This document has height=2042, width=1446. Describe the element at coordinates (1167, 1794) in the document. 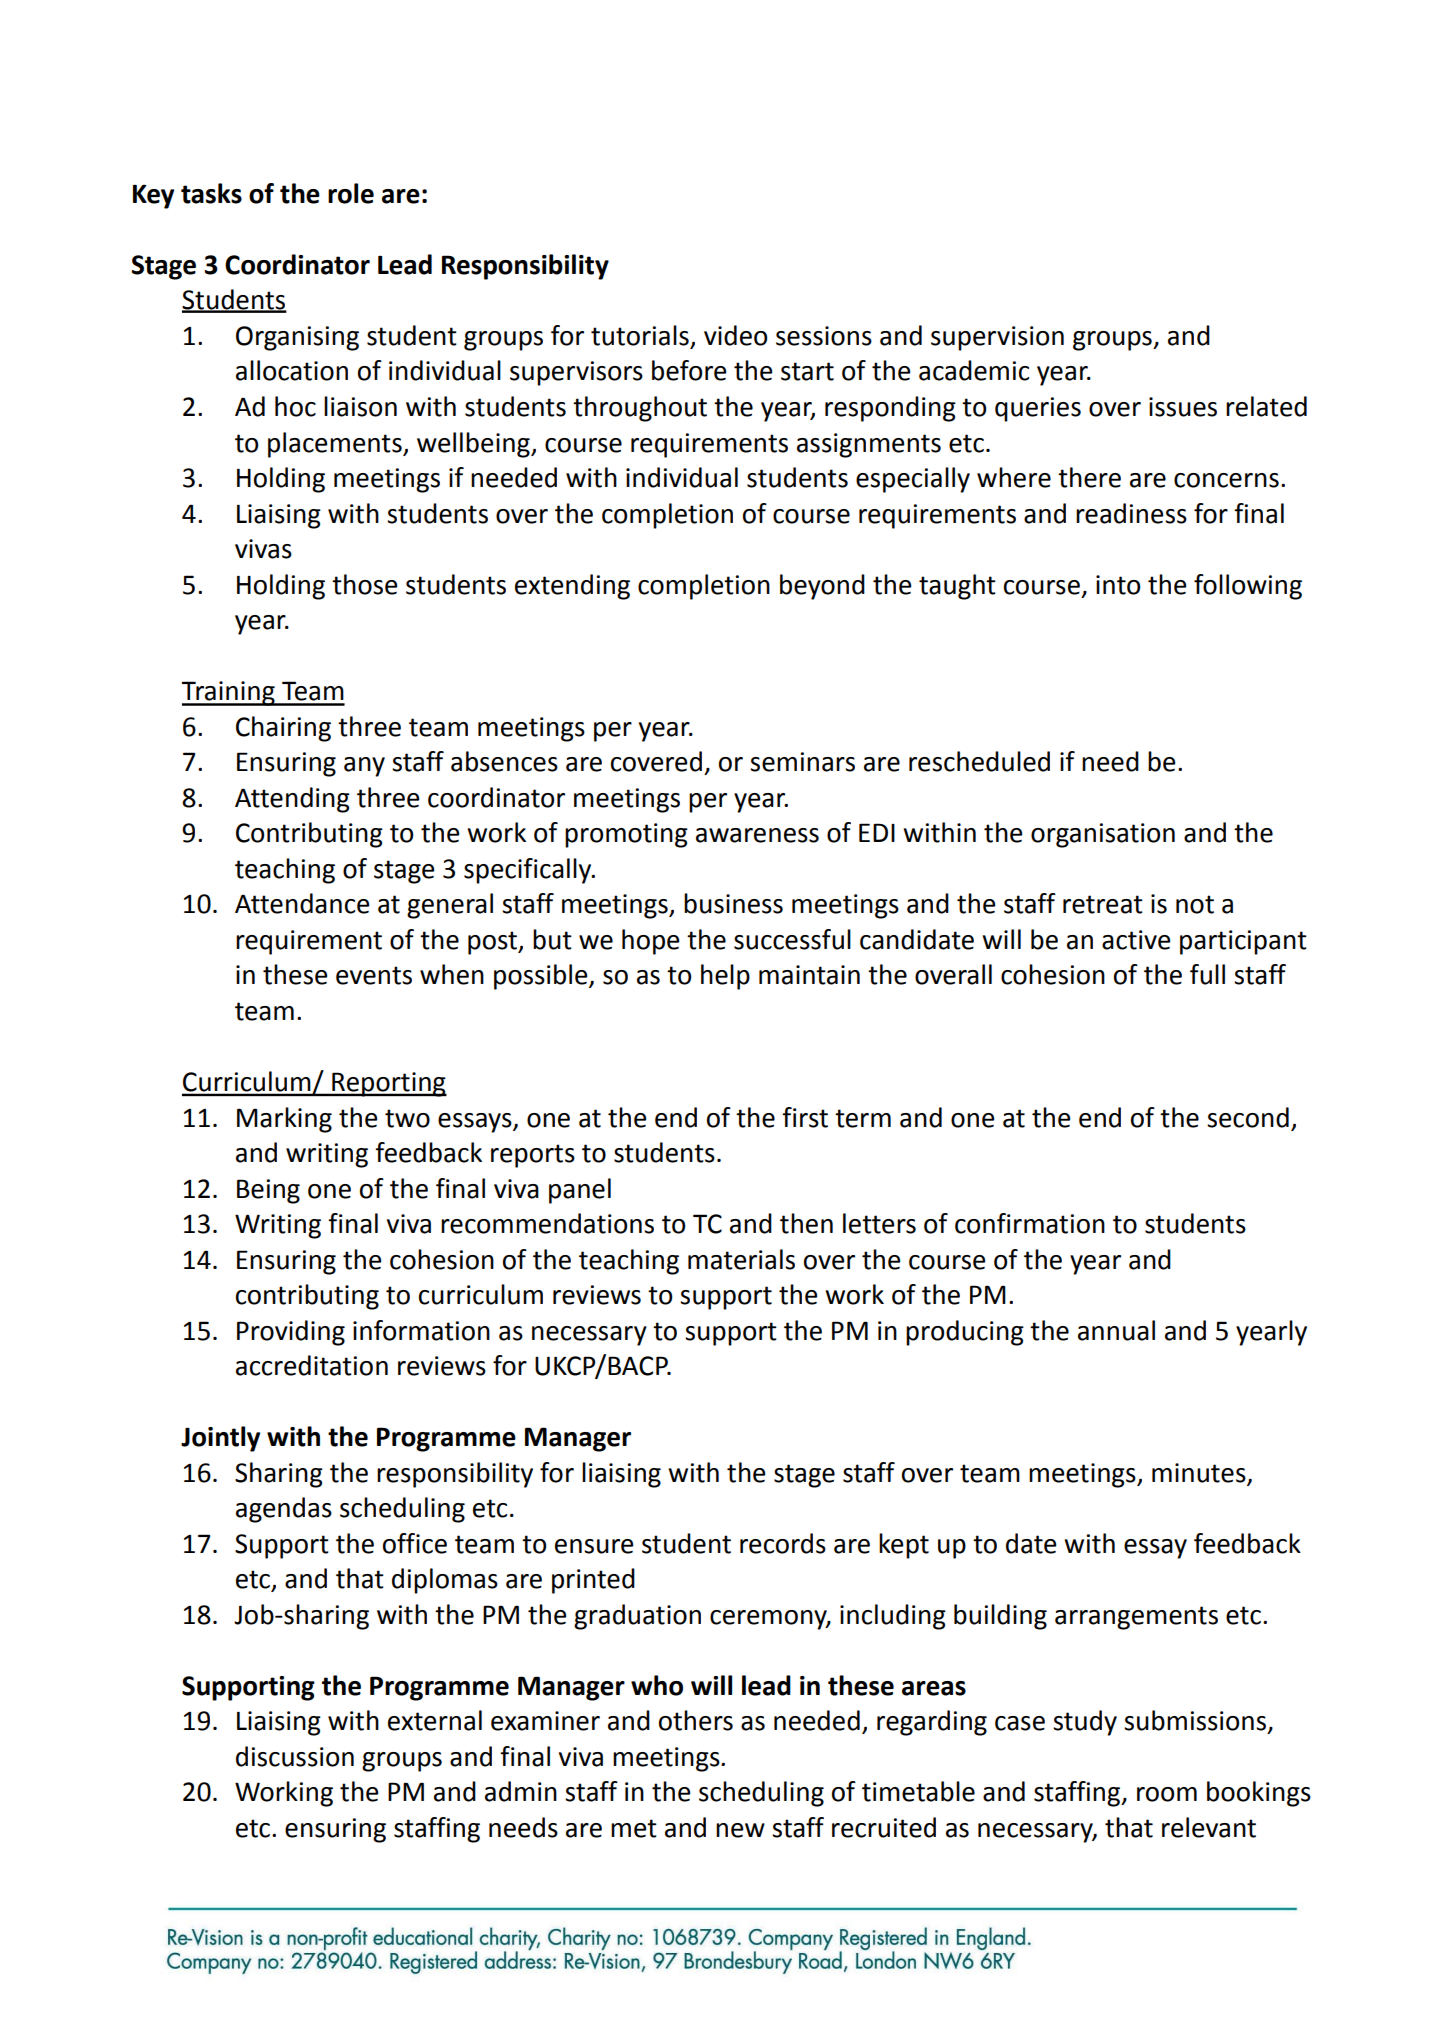

I see `room` at that location.
